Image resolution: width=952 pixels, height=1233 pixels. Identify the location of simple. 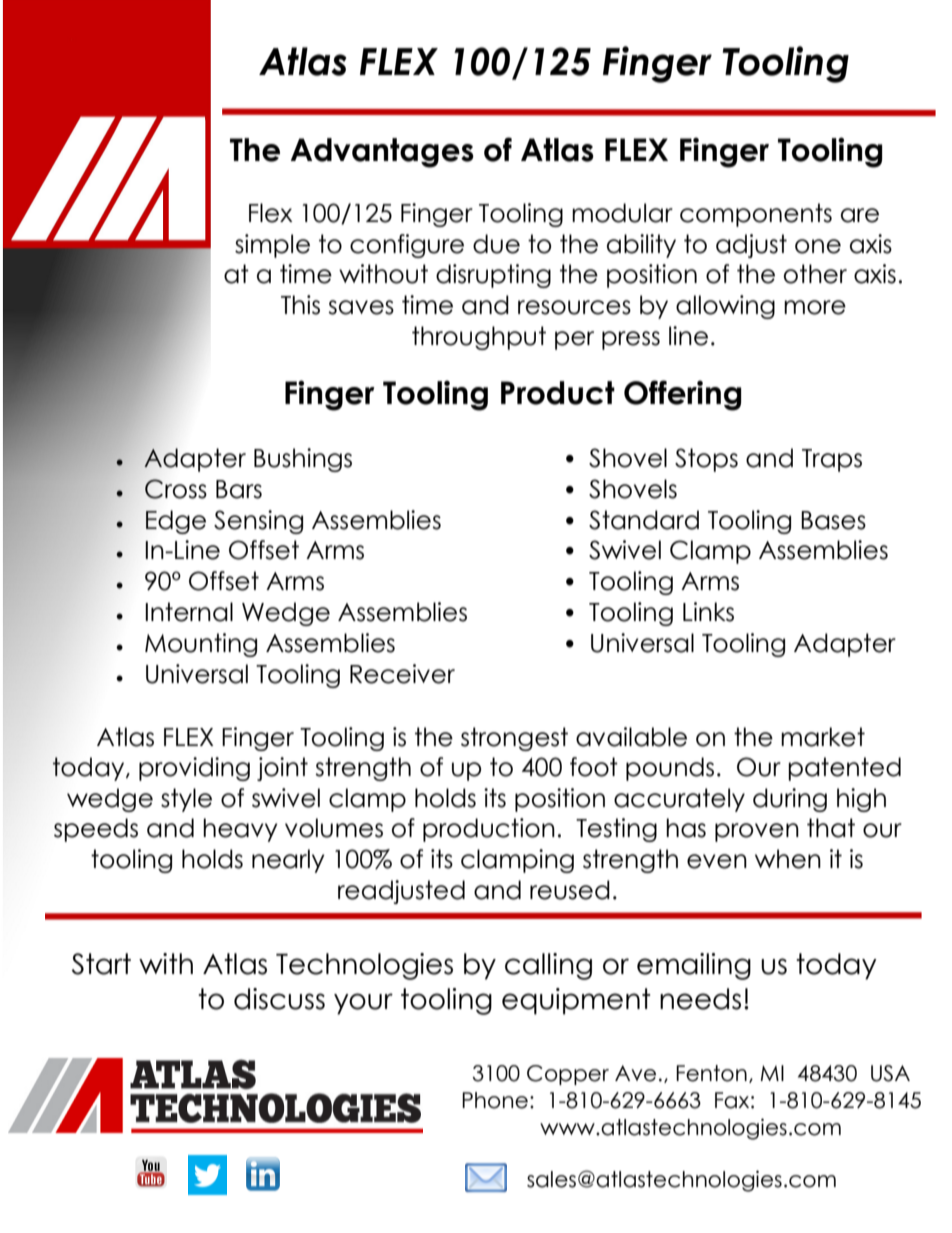
(272, 246).
